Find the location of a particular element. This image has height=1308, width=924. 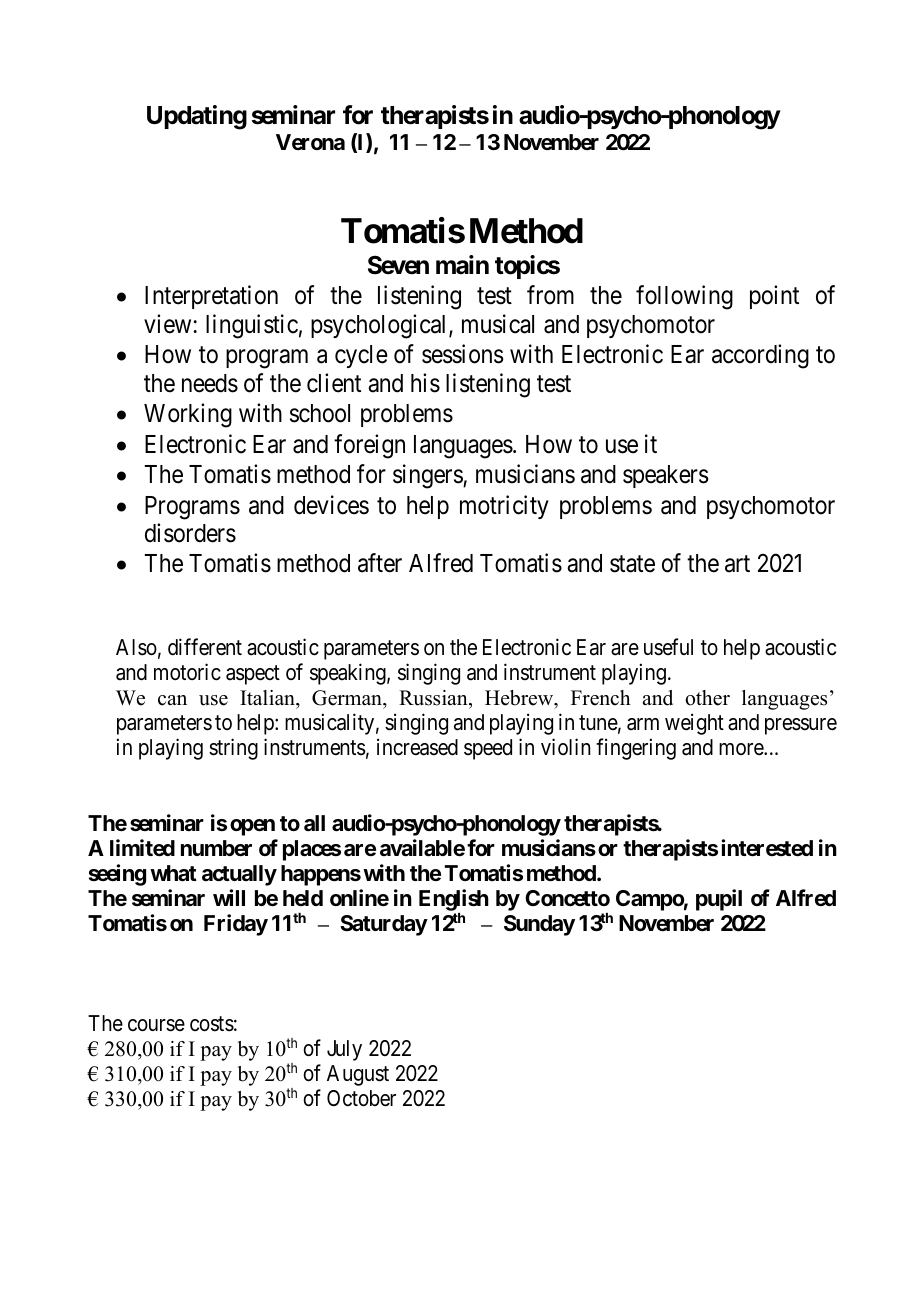

Verona is located at coordinates (310, 142).
